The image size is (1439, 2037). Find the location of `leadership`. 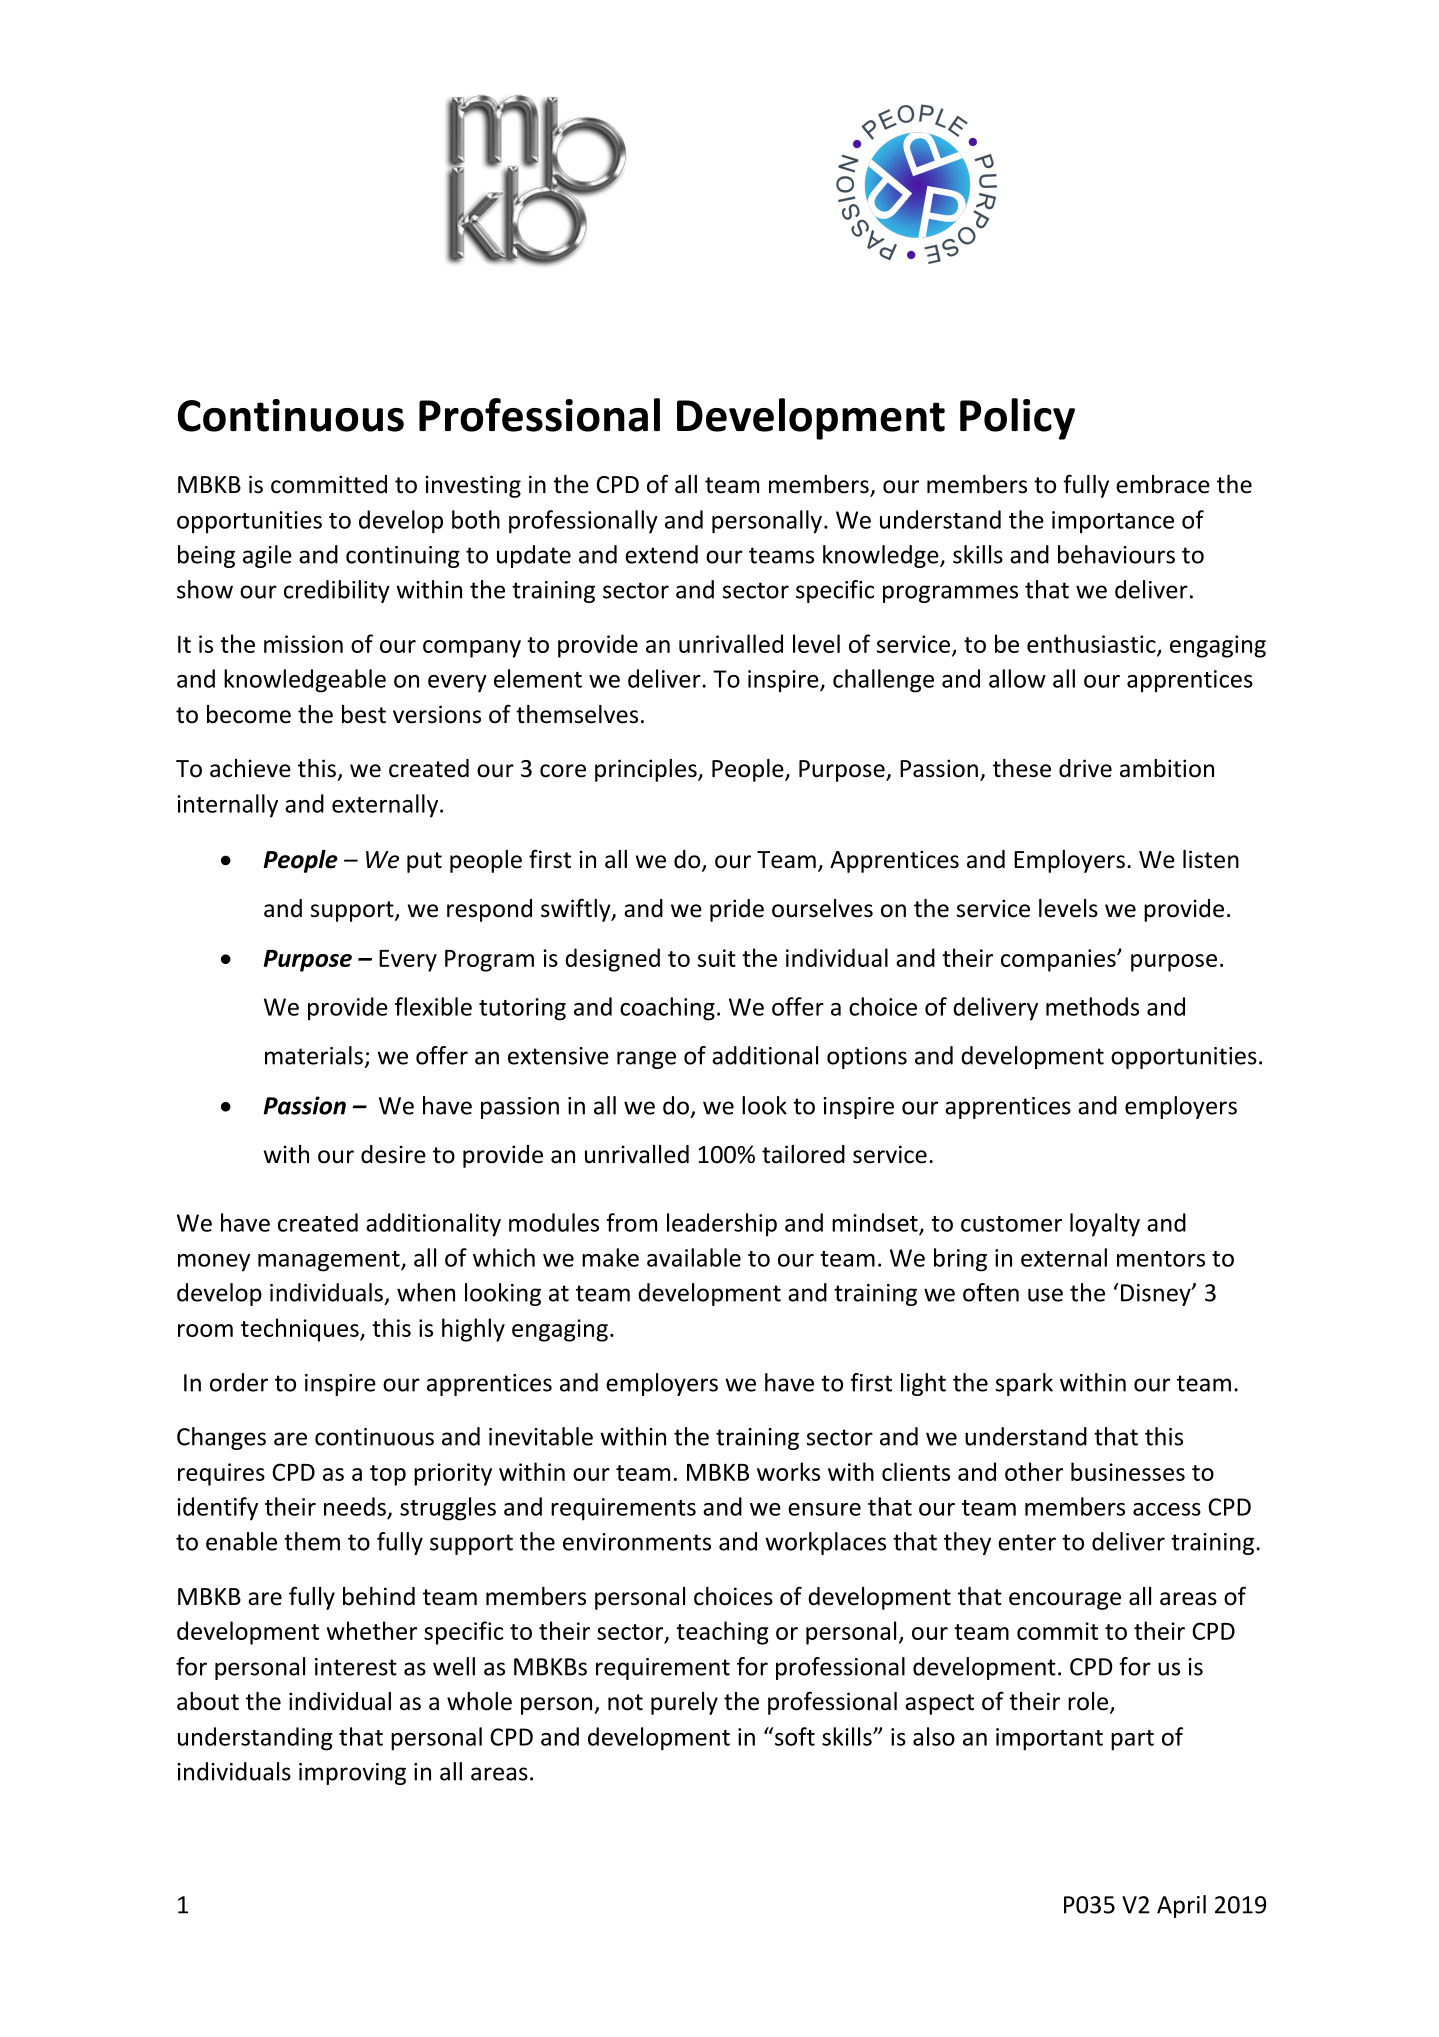

leadership is located at coordinates (722, 1225).
